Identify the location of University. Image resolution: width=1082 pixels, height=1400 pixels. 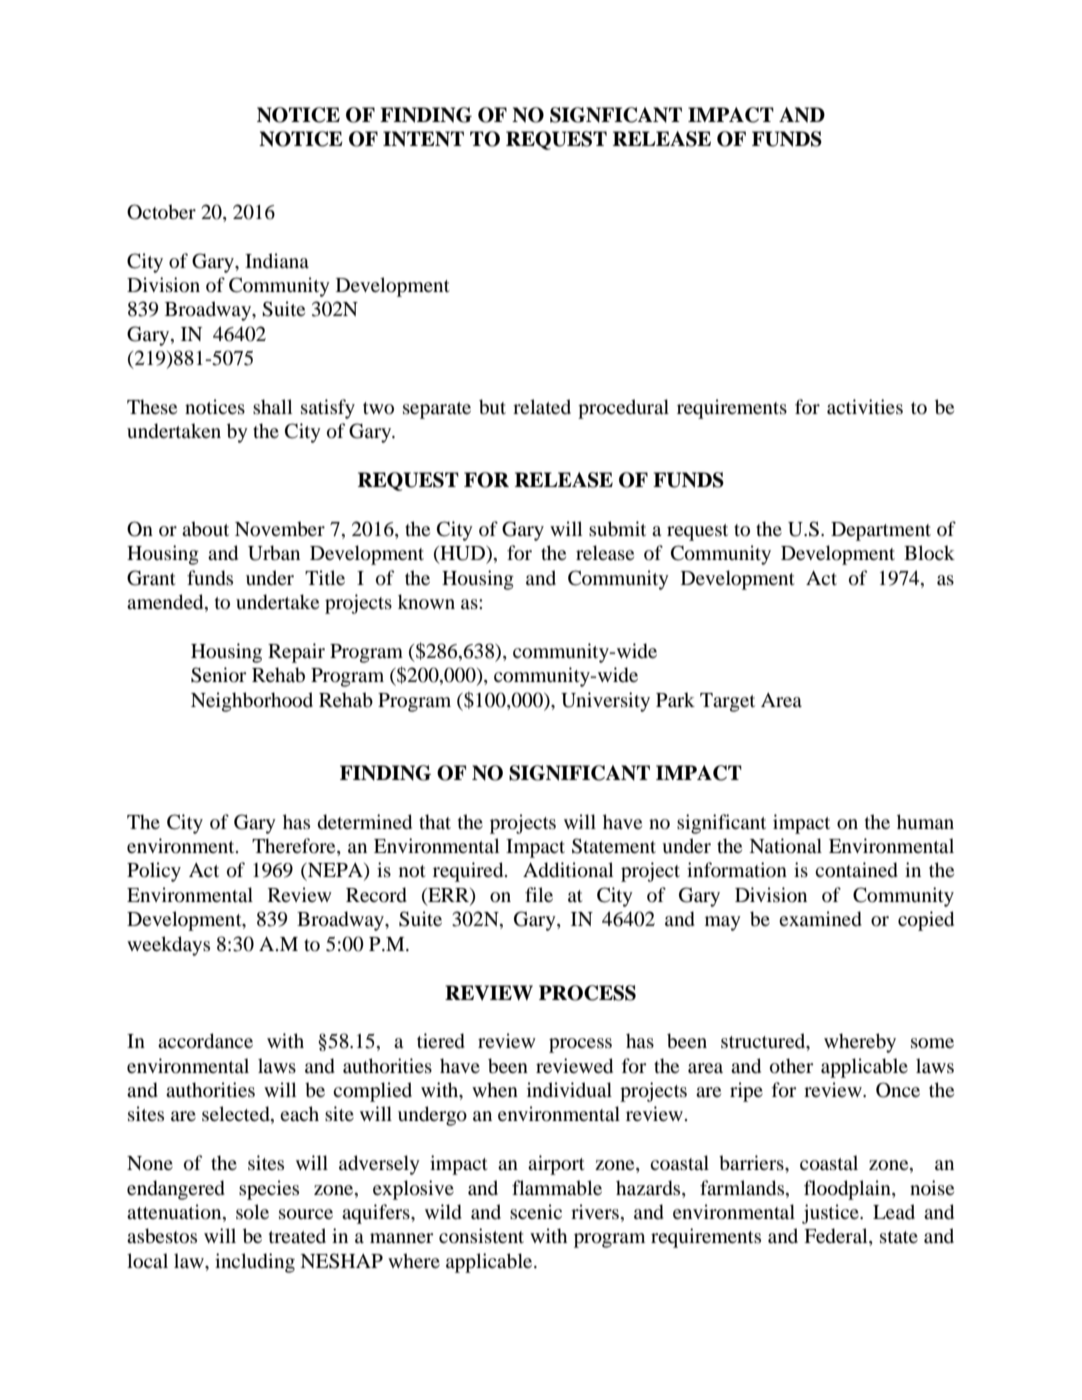
(605, 702).
